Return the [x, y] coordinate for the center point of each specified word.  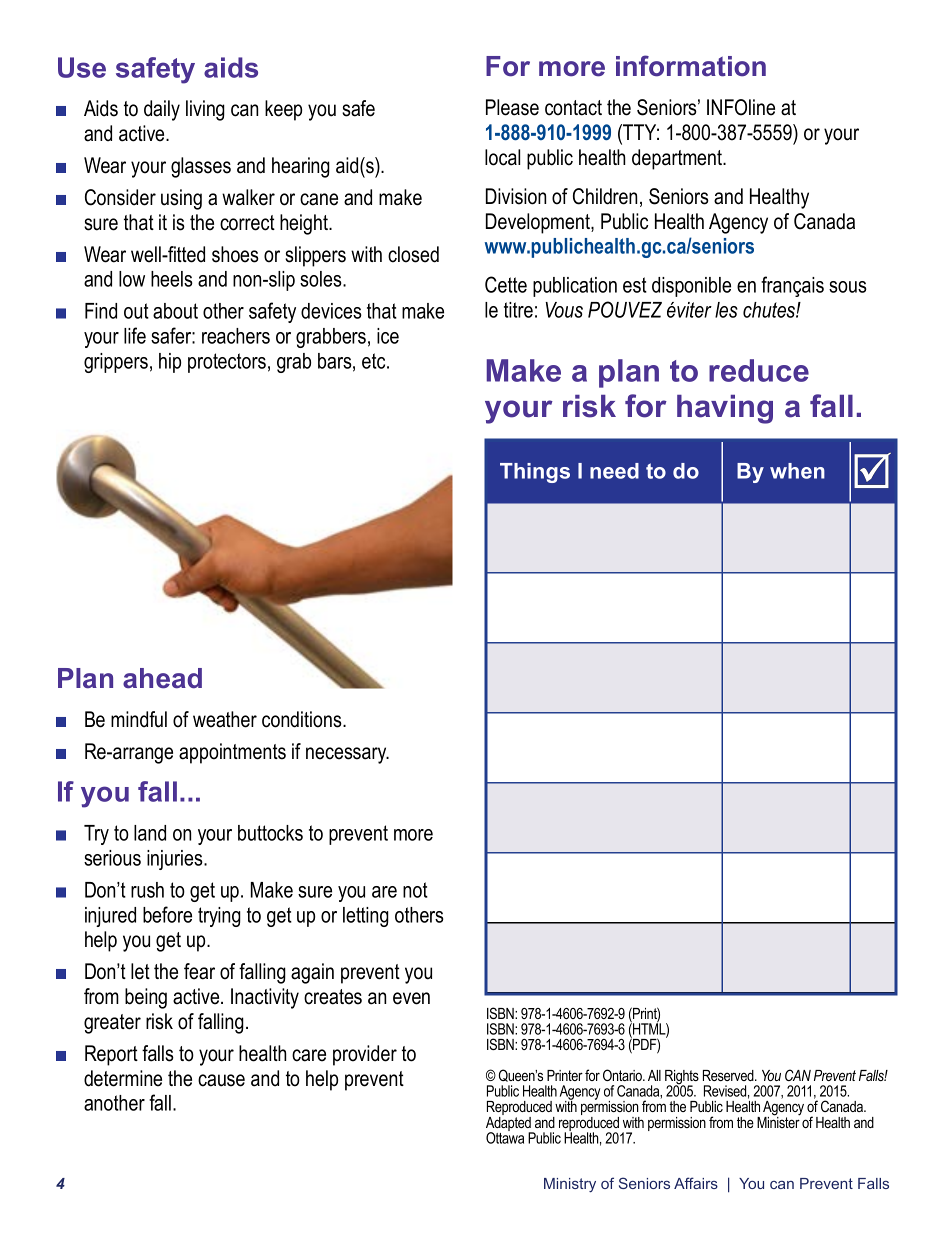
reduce [759, 370]
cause [221, 1080]
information [691, 66]
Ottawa [505, 1137]
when [797, 471]
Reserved [729, 1075]
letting [366, 917]
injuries [176, 860]
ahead [162, 678]
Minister [779, 1121]
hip [170, 363]
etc [375, 361]
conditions [303, 719]
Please [512, 107]
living [205, 110]
